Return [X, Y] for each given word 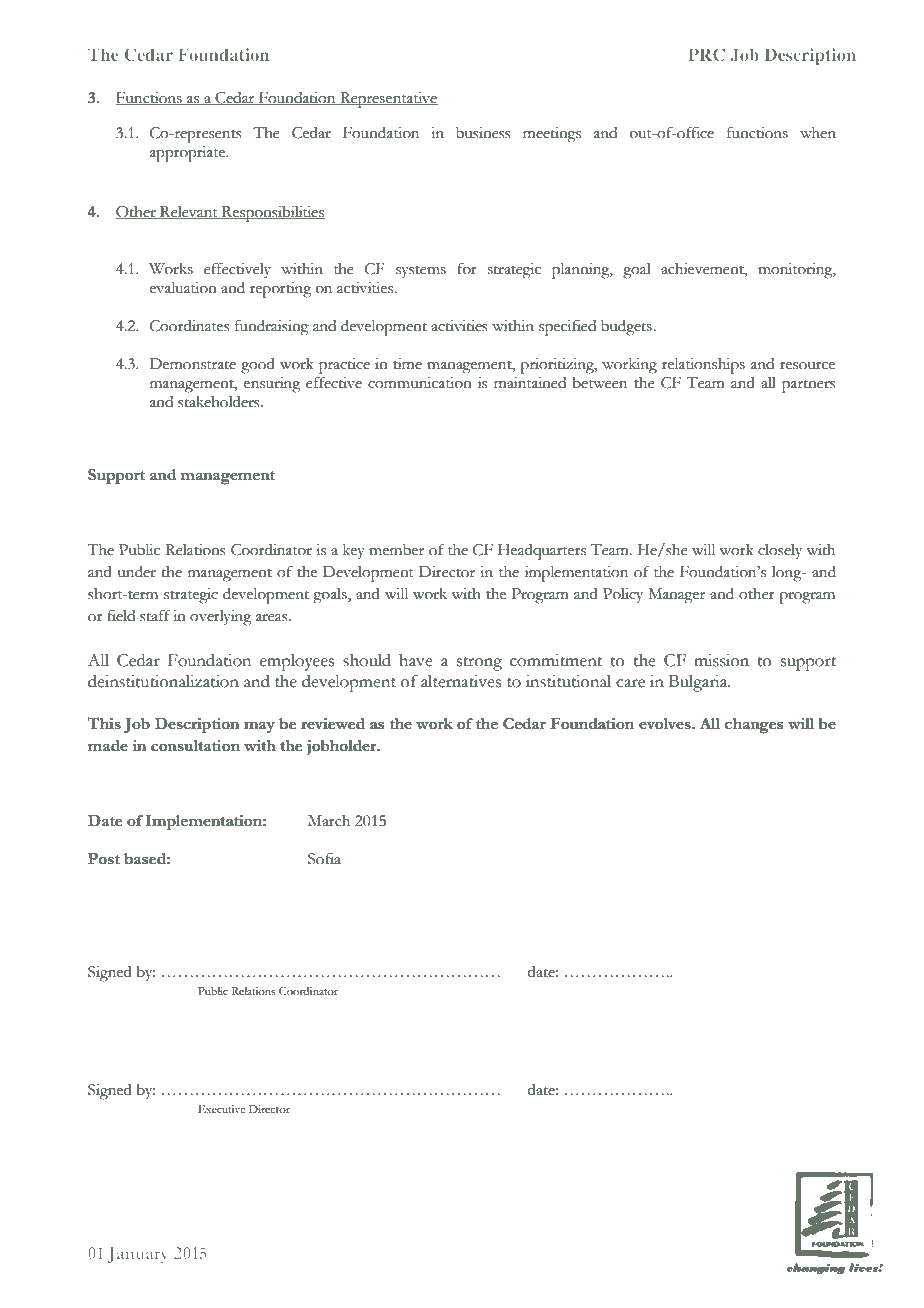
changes [754, 726]
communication [420, 383]
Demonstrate [193, 364]
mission [721, 660]
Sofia [324, 858]
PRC [706, 54]
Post [104, 859]
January [138, 1255]
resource [807, 366]
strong [479, 664]
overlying [220, 618]
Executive [221, 1109]
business [483, 133]
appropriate [189, 154]
